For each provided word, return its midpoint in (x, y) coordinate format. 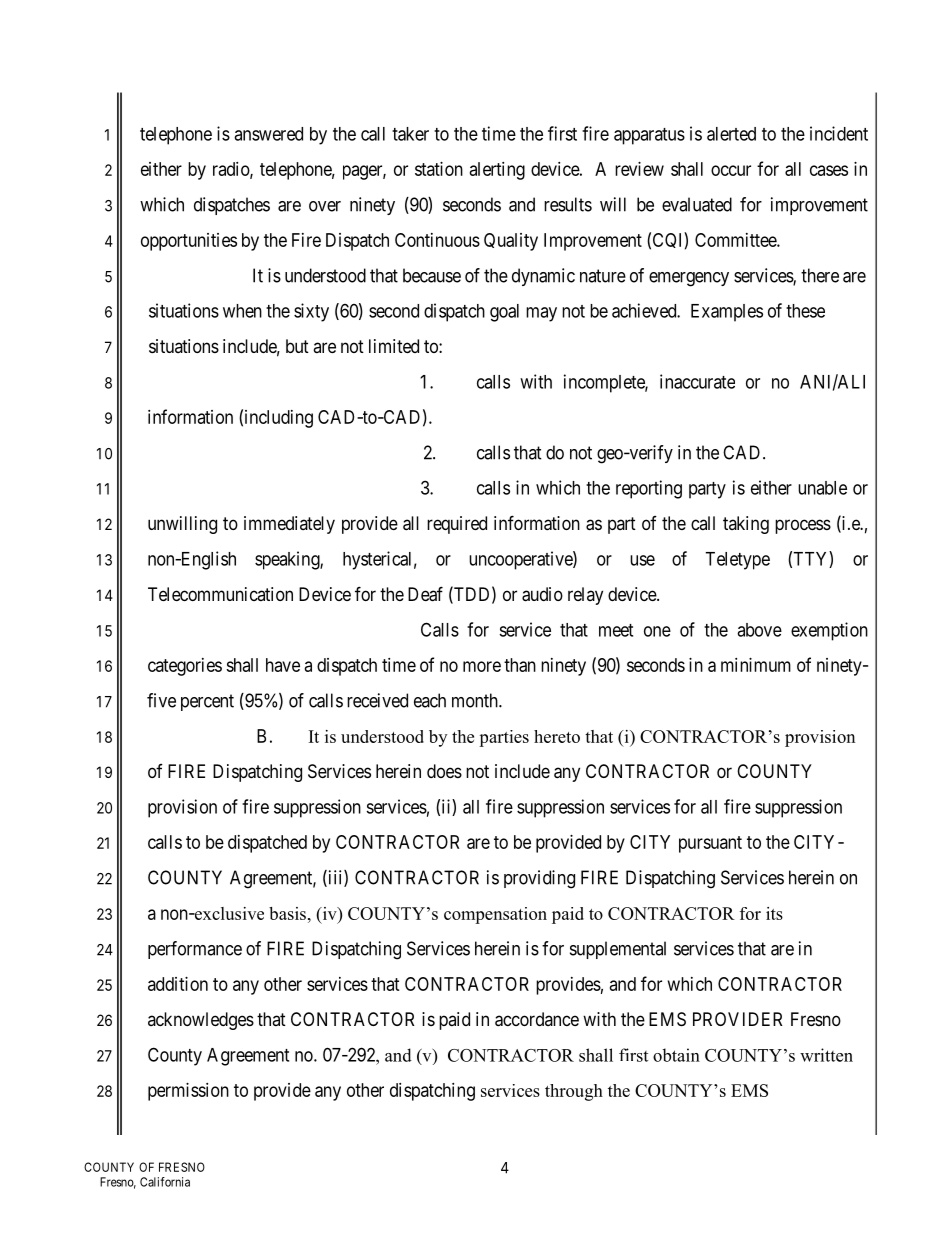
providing (539, 879)
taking (746, 525)
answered (268, 134)
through (574, 1092)
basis (287, 913)
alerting (497, 171)
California (165, 1182)
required (457, 525)
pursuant (710, 844)
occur (731, 170)
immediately (289, 525)
